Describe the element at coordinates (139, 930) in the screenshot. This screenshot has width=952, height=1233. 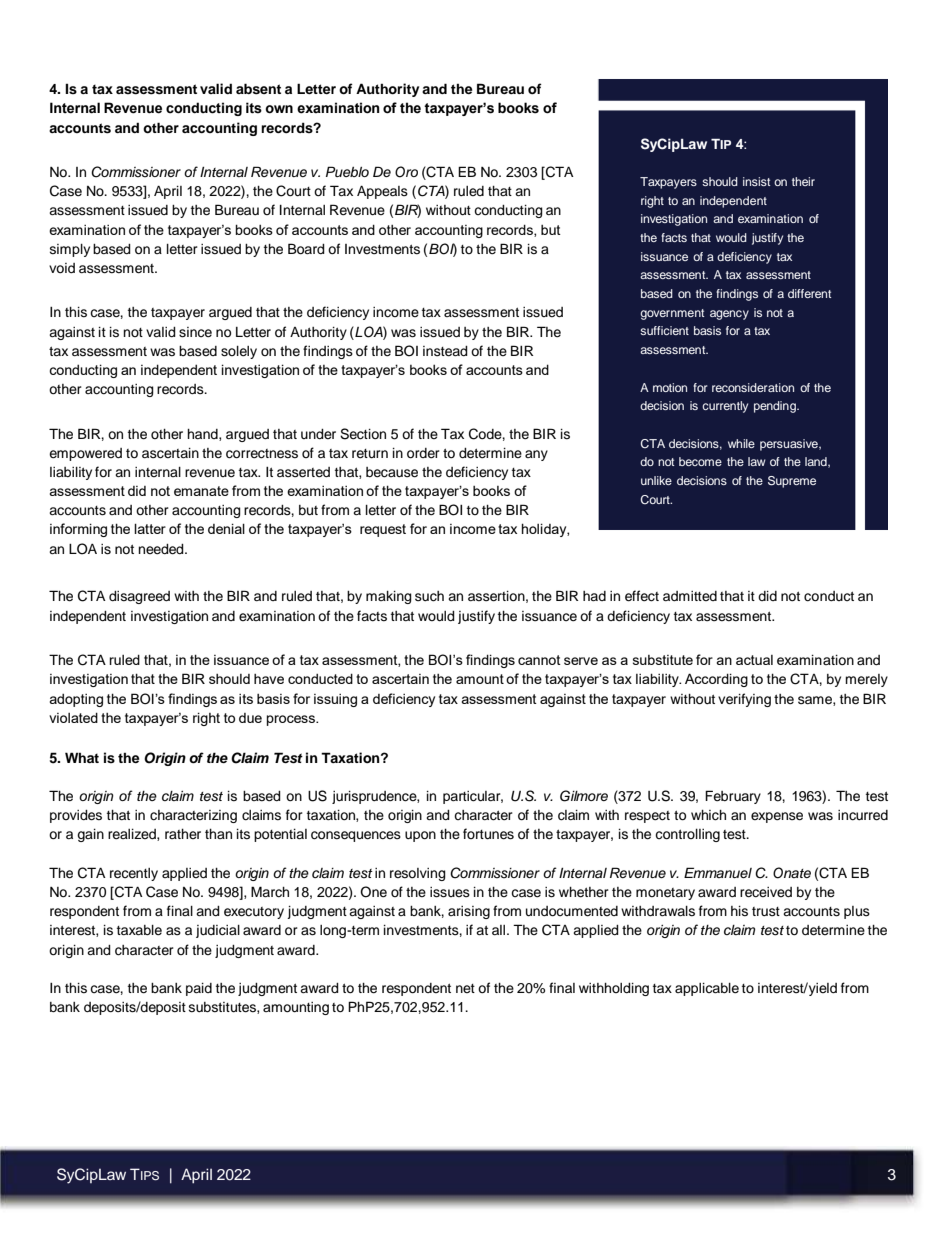
I see `taxable` at that location.
